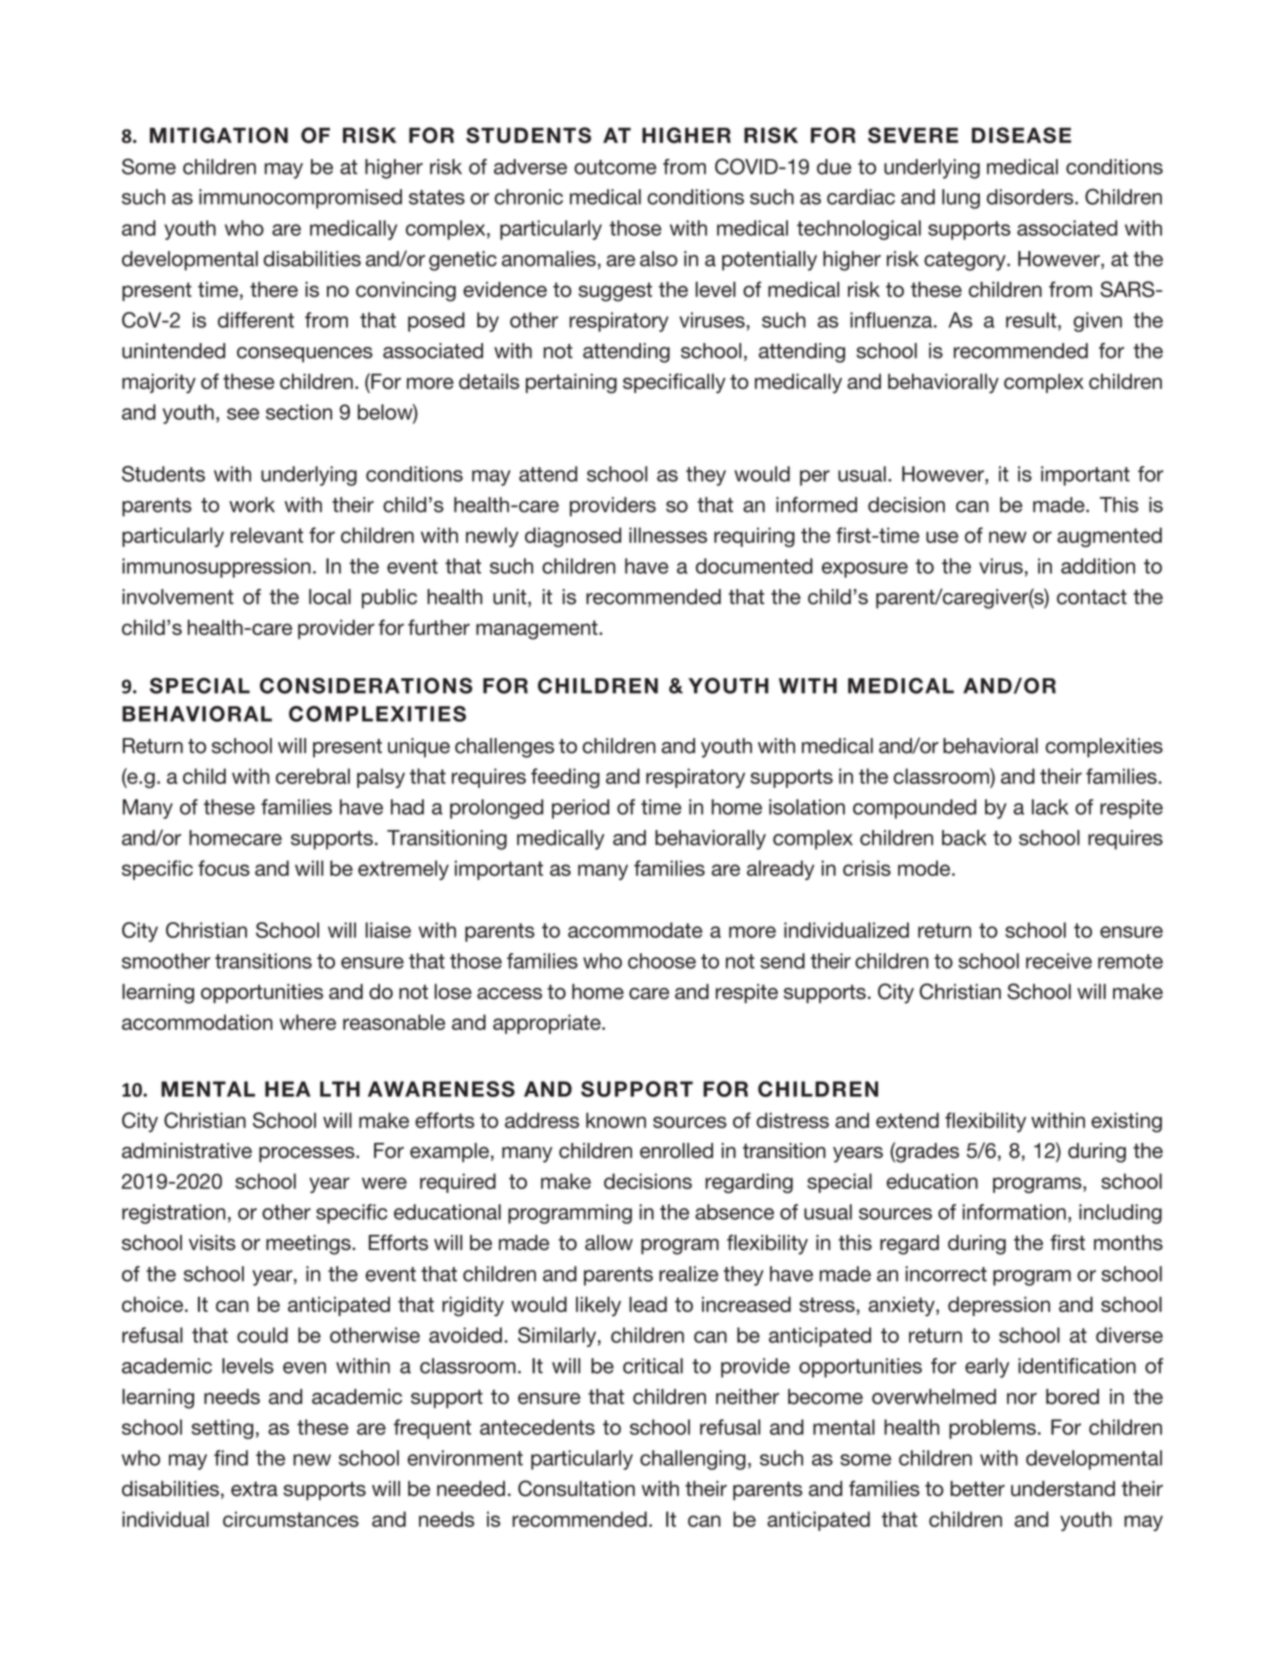  I want to click on focus, so click(224, 868).
